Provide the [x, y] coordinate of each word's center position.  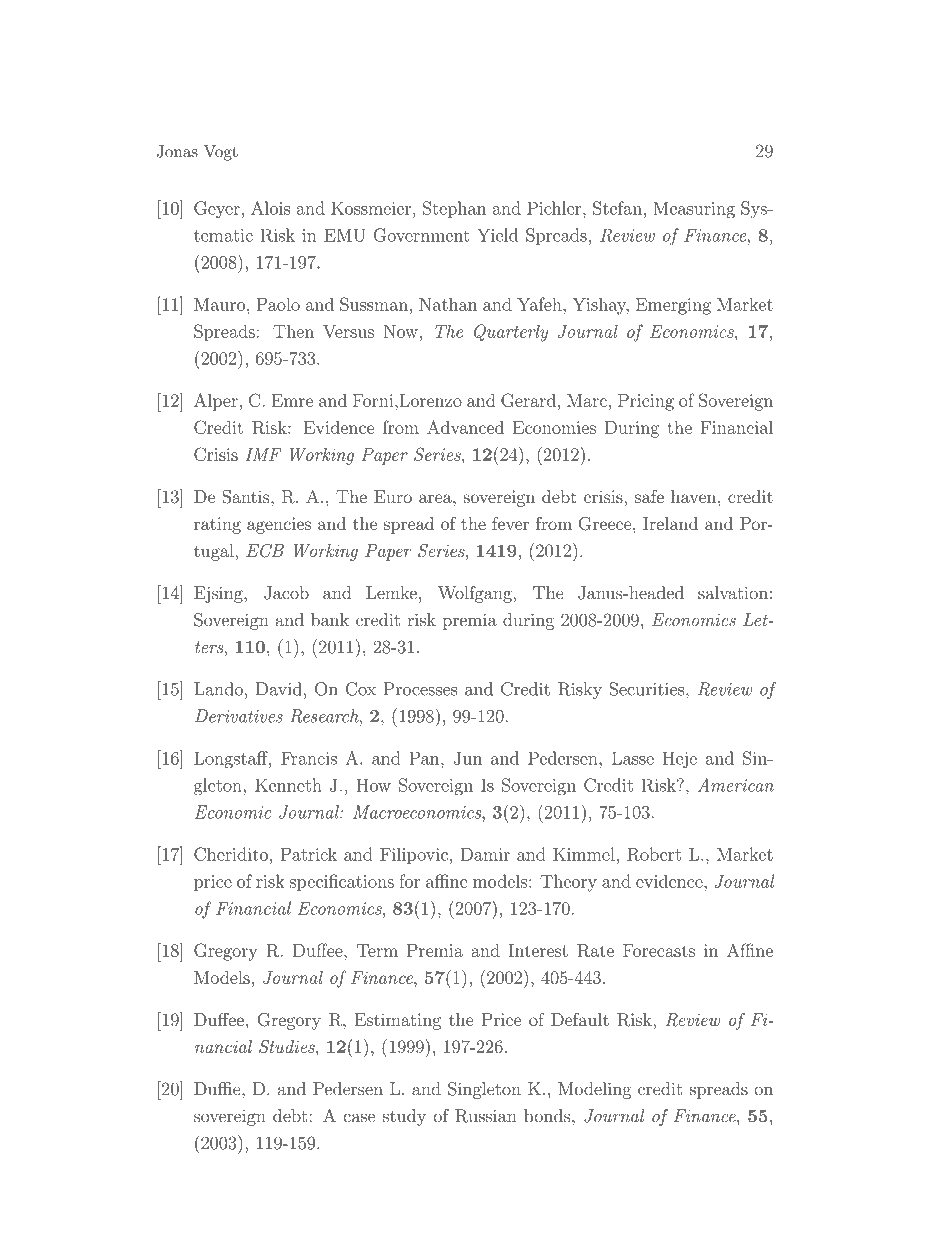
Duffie [218, 1089]
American [736, 785]
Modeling [594, 1090]
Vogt [221, 153]
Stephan [454, 209]
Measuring [694, 210]
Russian [486, 1116]
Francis [309, 758]
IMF [263, 454]
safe [649, 496]
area [436, 498]
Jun [468, 758]
